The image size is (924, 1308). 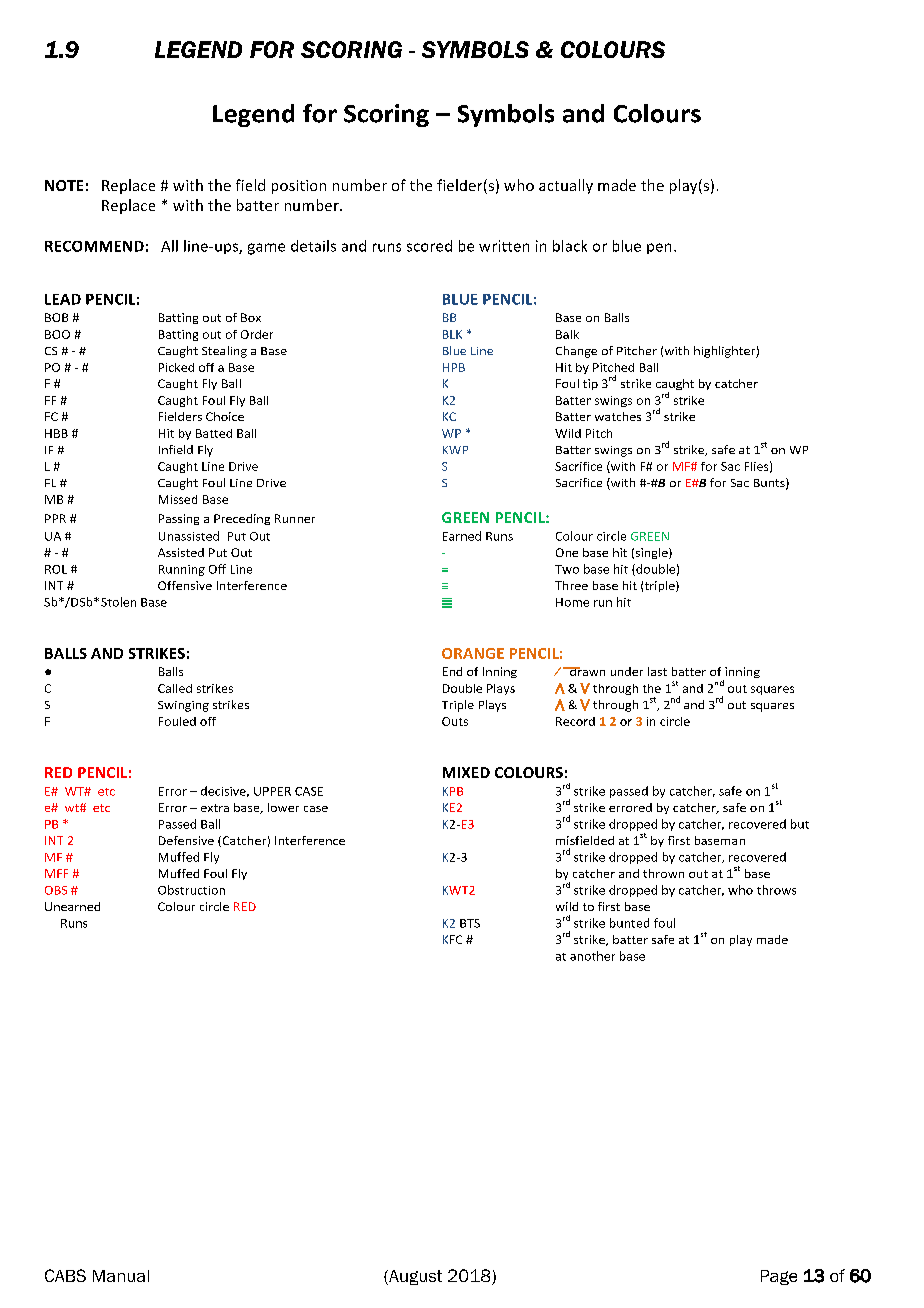 What do you see at coordinates (191, 890) in the screenshot?
I see `Obstruction` at bounding box center [191, 890].
